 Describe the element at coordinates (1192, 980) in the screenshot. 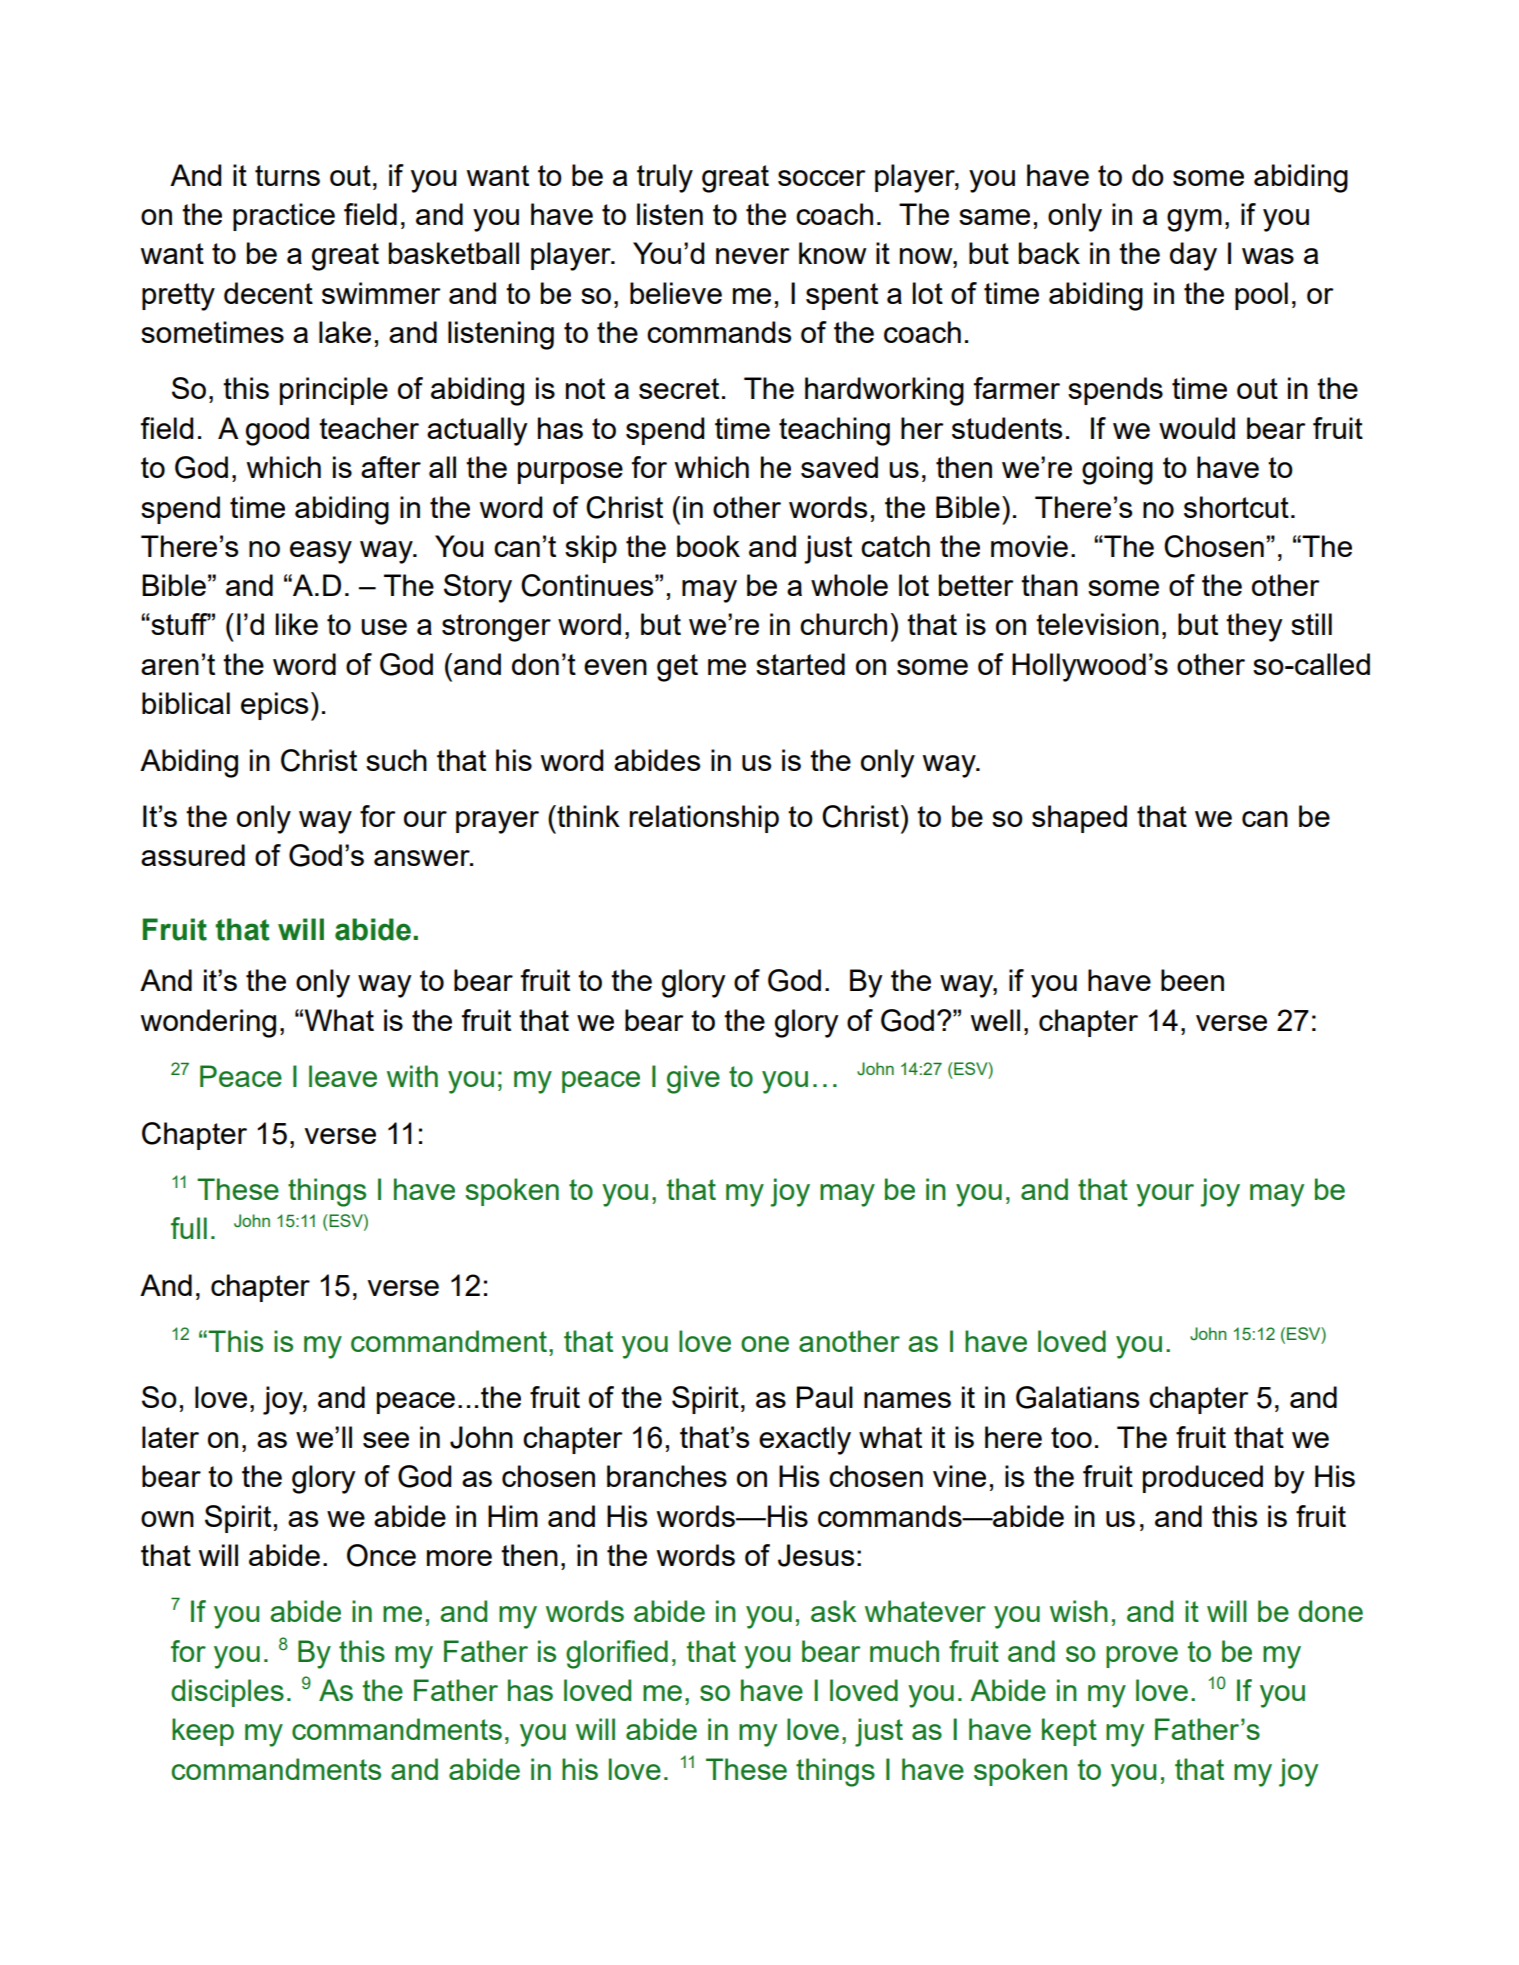

I see `been` at that location.
